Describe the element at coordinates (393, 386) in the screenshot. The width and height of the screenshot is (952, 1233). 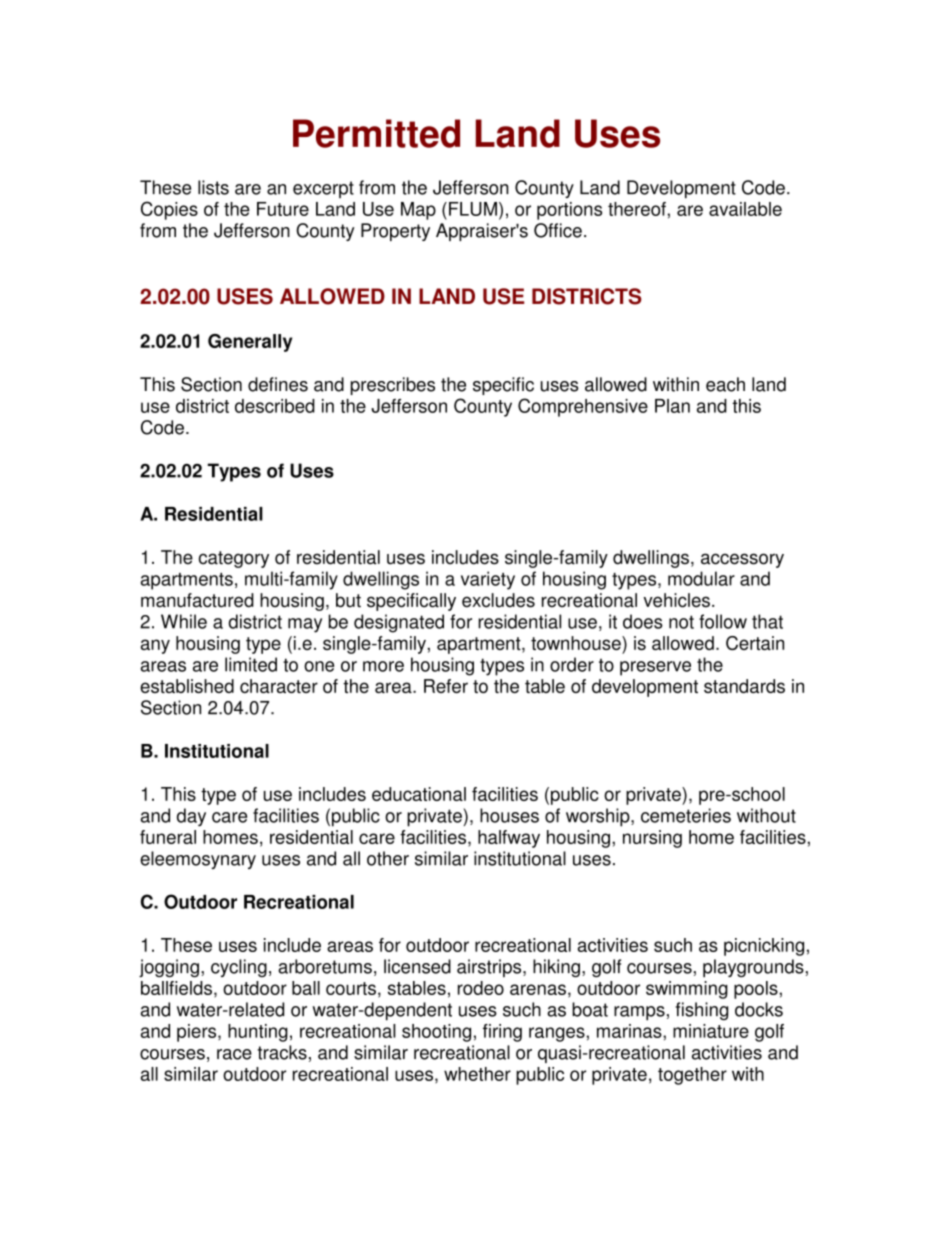
I see `prescribes` at that location.
